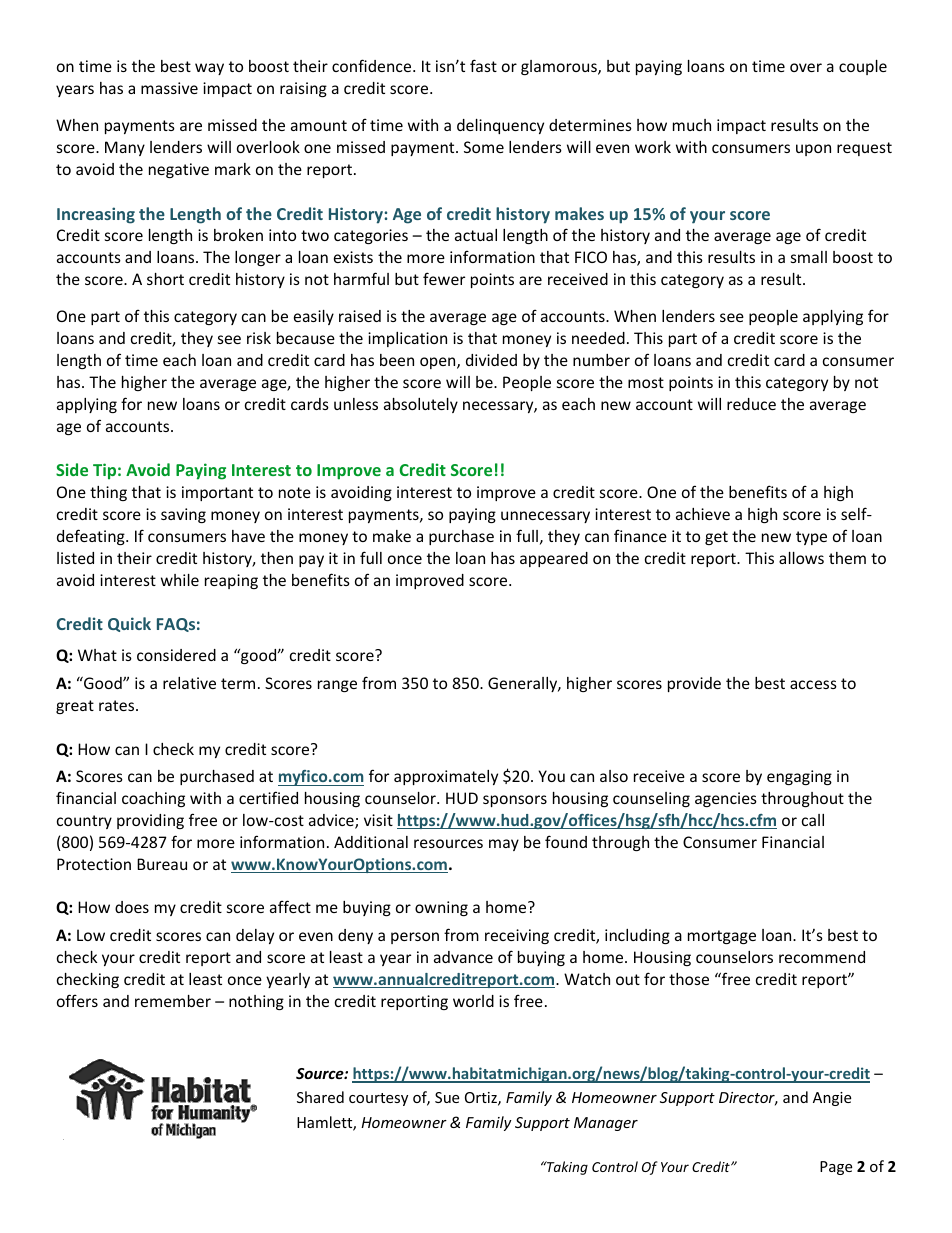  I want to click on upon, so click(813, 150).
